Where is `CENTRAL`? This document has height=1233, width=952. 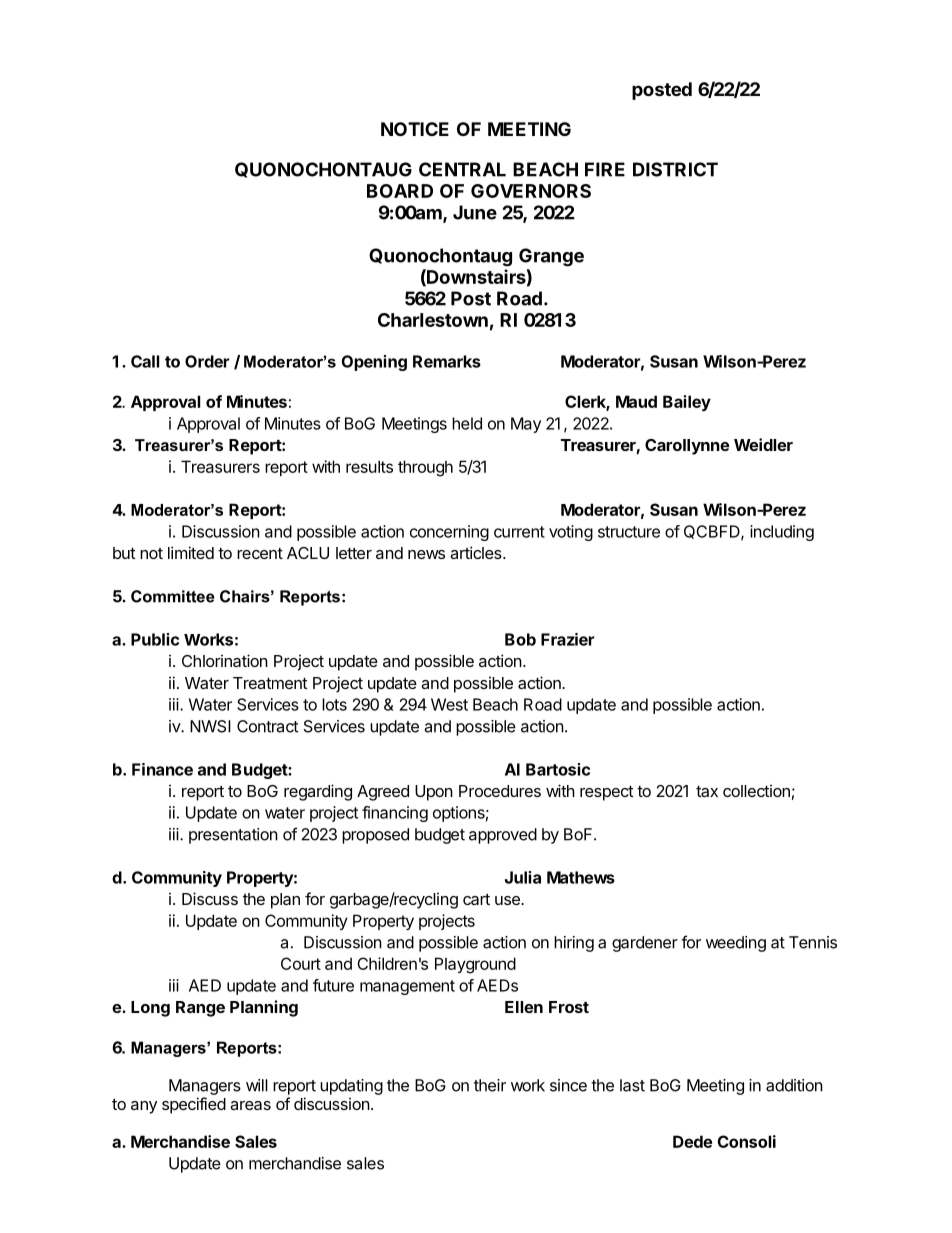
CENTRAL is located at coordinates (462, 169).
